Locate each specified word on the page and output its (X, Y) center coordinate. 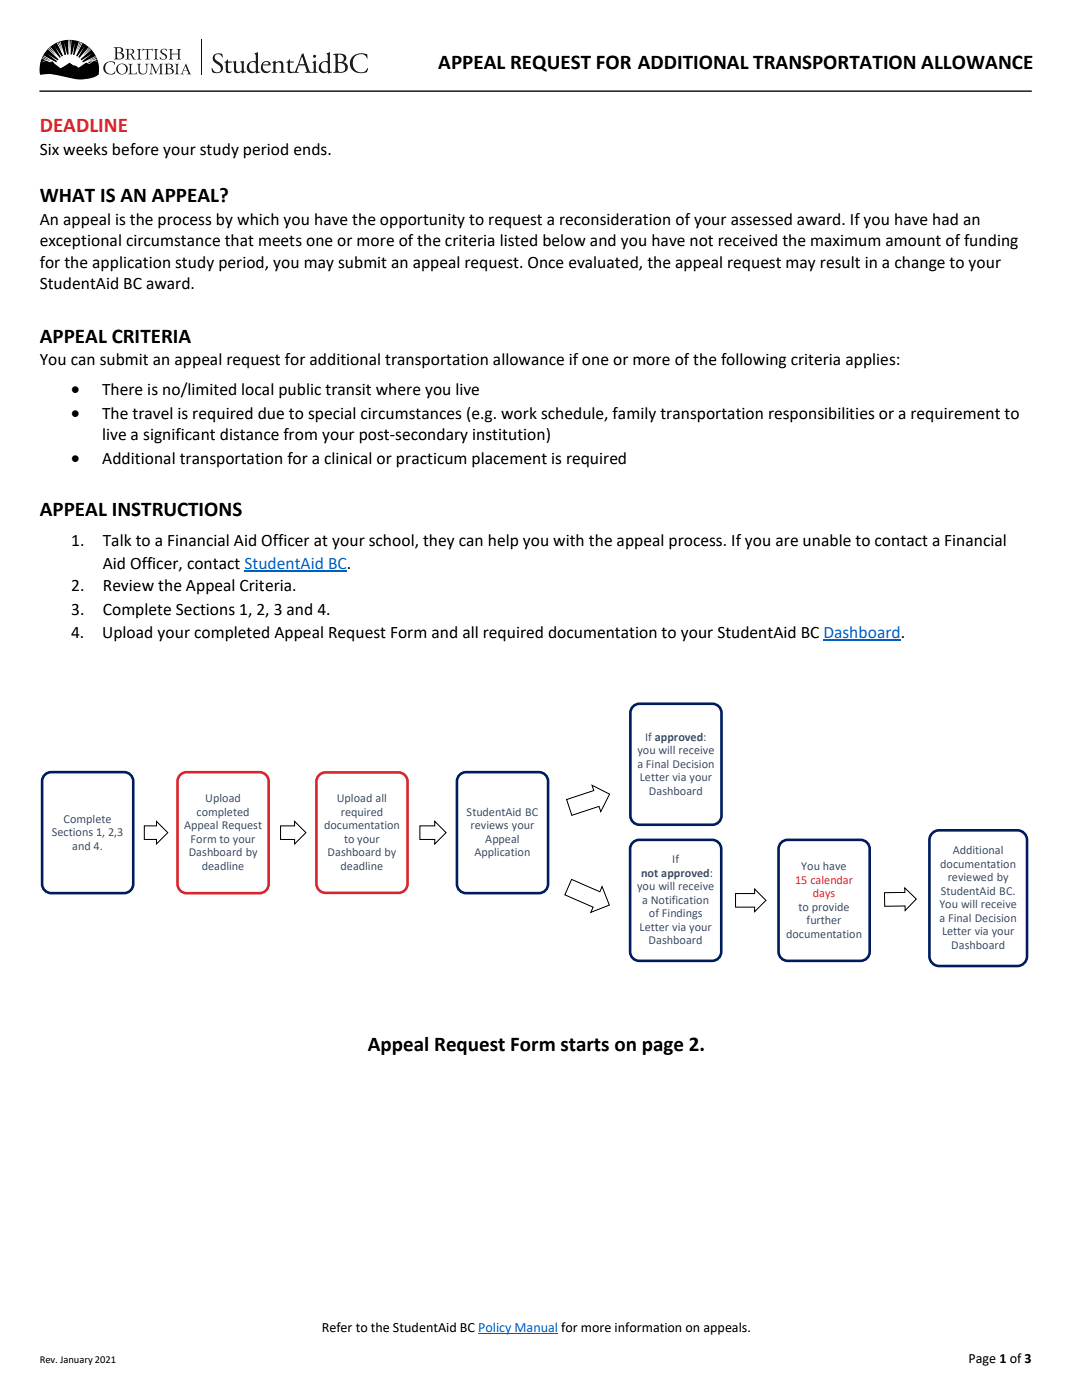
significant (179, 436)
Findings (682, 914)
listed (519, 240)
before (136, 149)
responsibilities (822, 415)
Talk (117, 540)
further (823, 919)
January (76, 1360)
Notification (680, 899)
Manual (535, 1328)
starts (585, 1045)
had (945, 219)
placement (509, 460)
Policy (496, 1328)
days (824, 894)
